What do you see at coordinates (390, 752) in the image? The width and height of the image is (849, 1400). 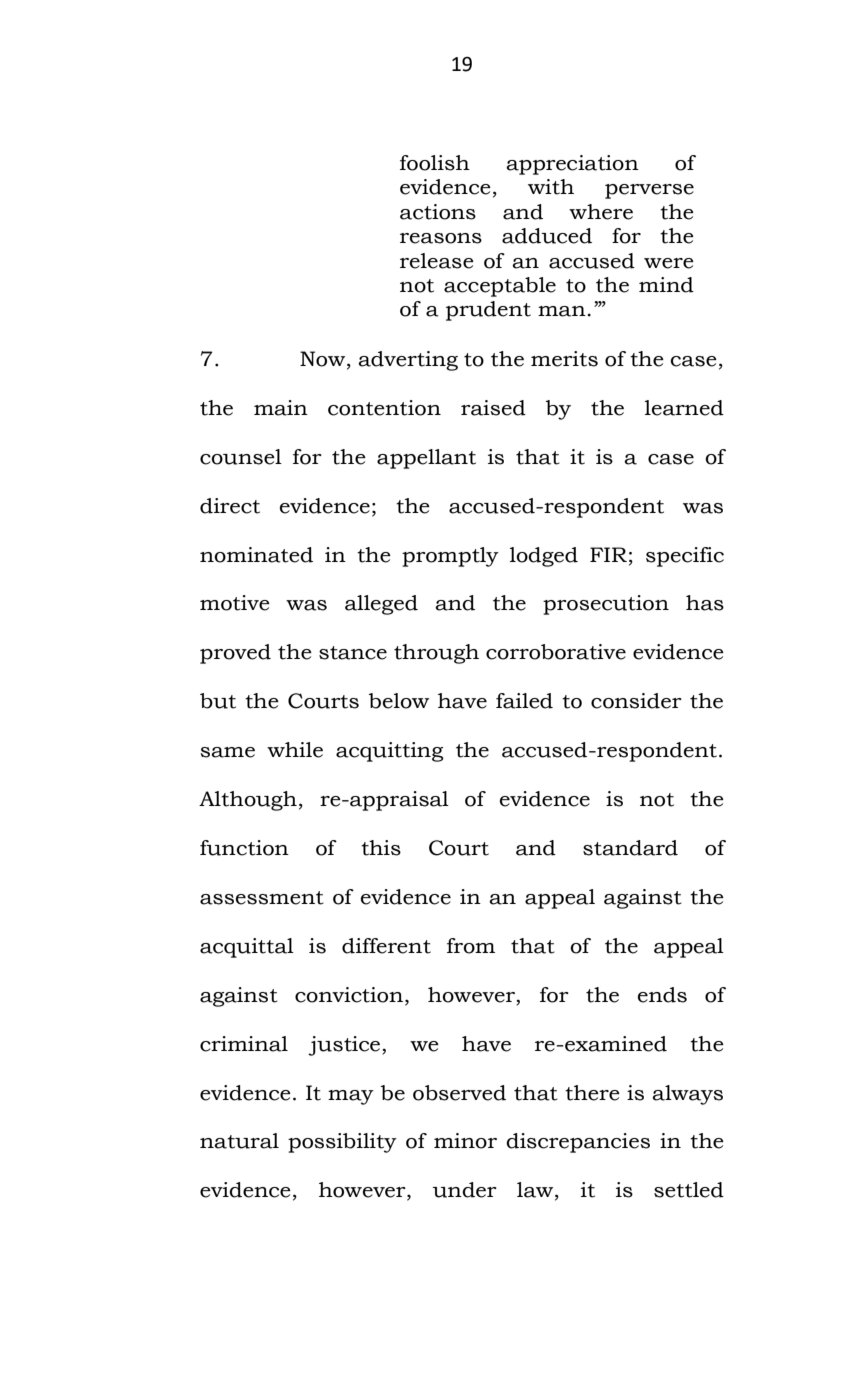 I see `acquitting` at bounding box center [390, 752].
